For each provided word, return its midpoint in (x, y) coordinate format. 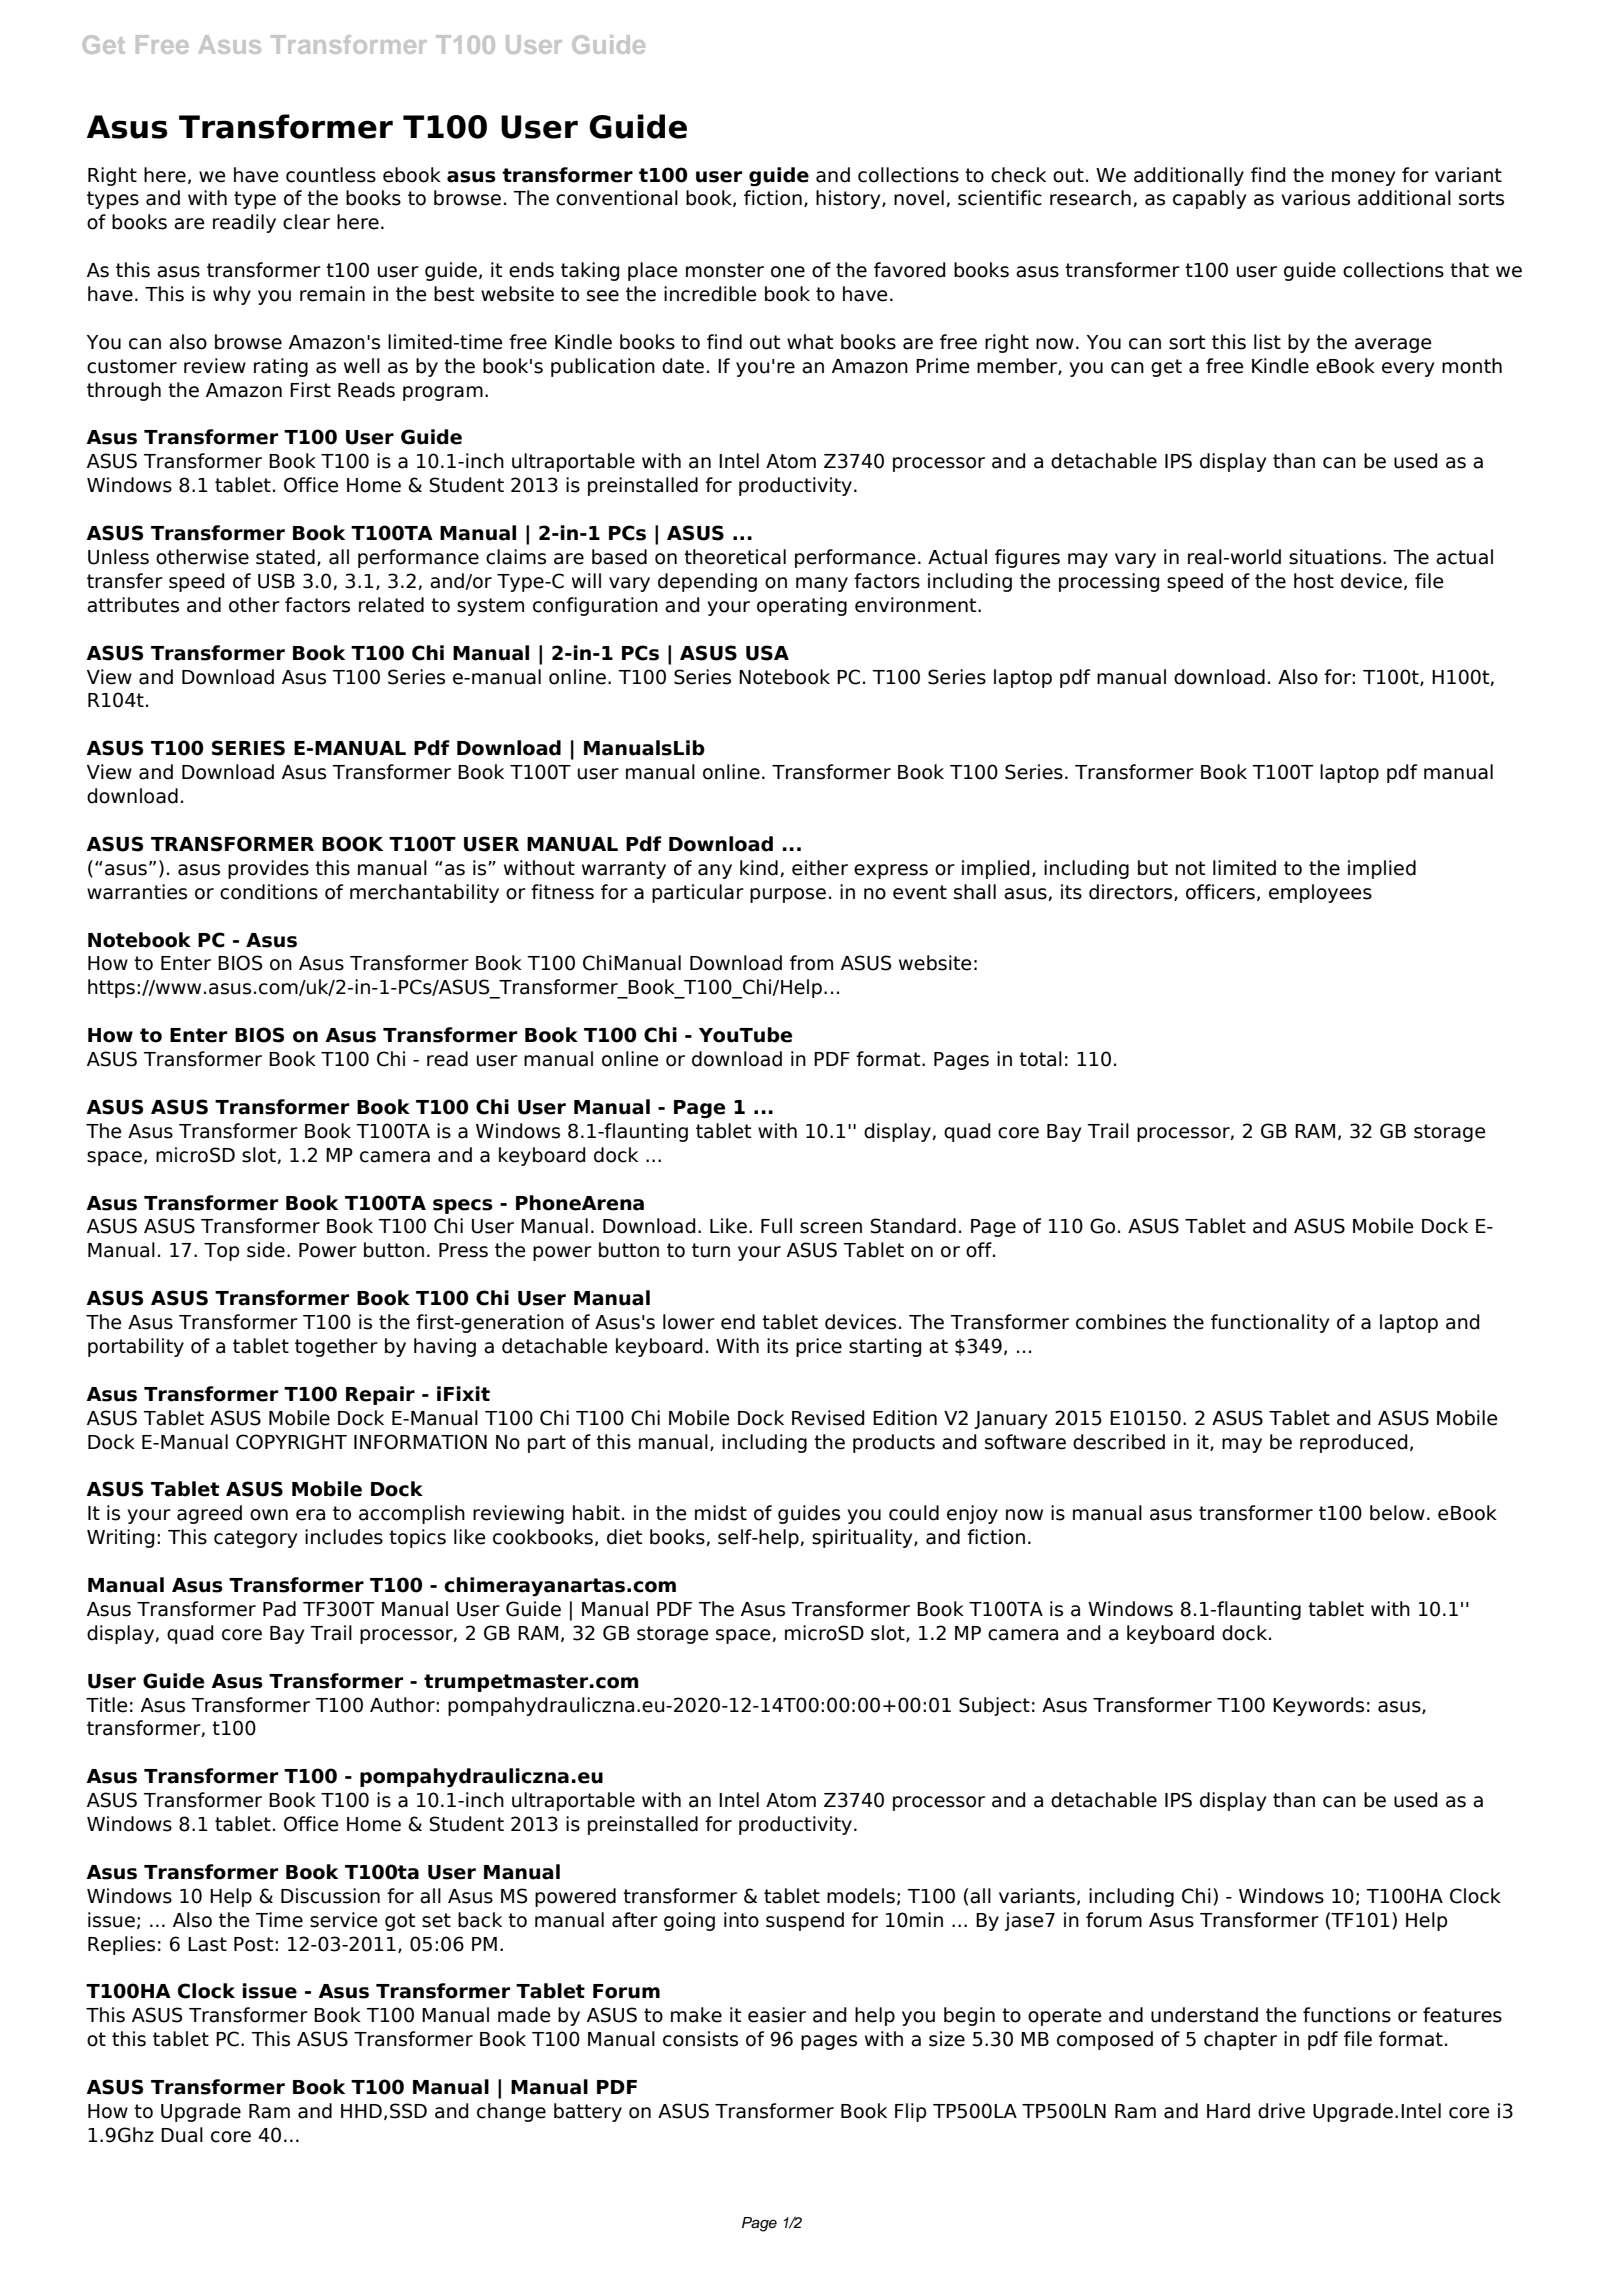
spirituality (863, 1538)
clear (306, 222)
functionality (1270, 1323)
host (1314, 581)
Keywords (1318, 1706)
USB (276, 581)
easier (777, 2015)
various (1315, 198)
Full (776, 1226)
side (266, 1250)
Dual (182, 2135)
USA (767, 653)
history (849, 199)
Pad (279, 1609)
